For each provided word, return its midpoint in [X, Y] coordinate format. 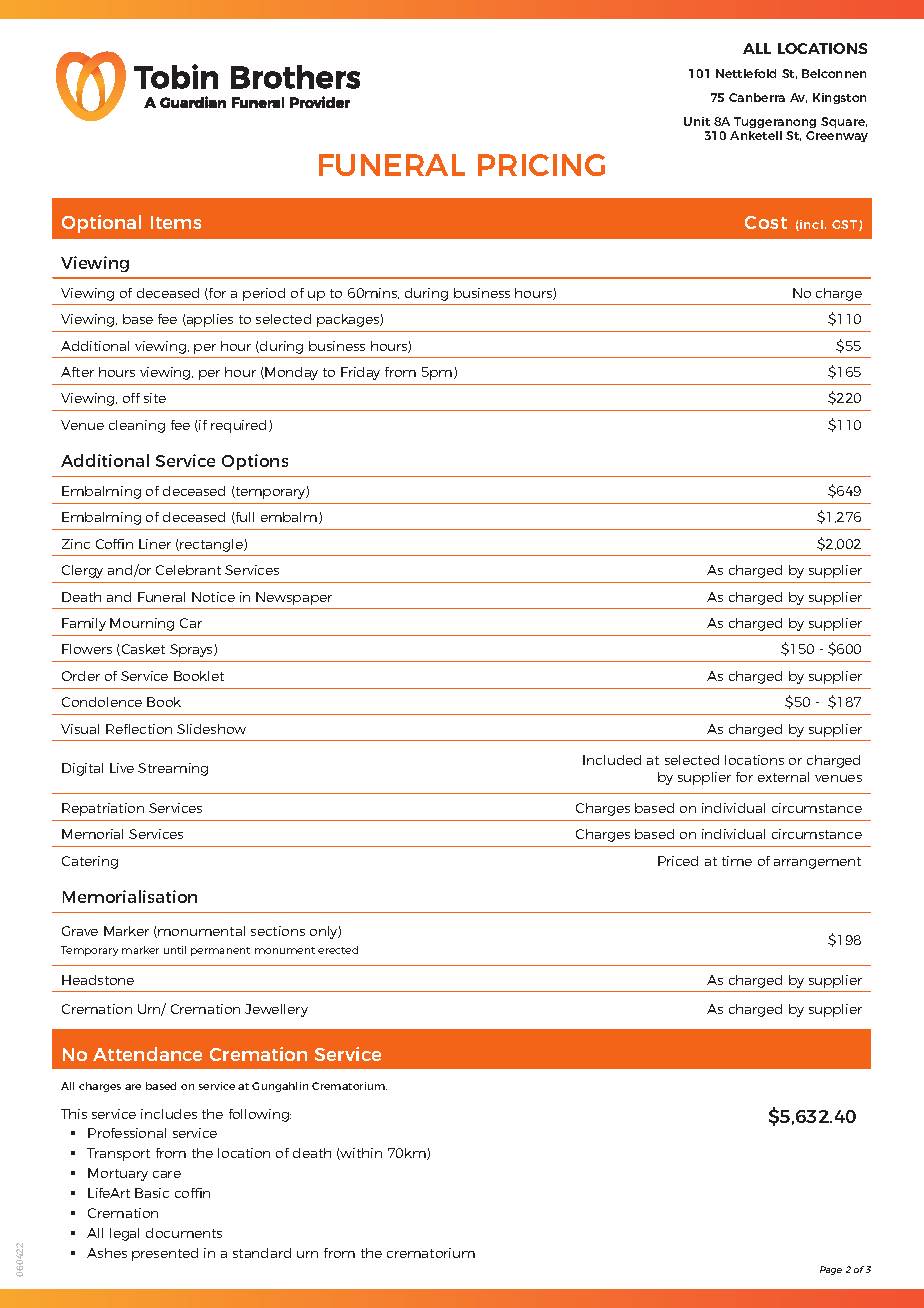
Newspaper [294, 598]
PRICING [541, 165]
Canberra [757, 97]
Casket [142, 650]
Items [176, 222]
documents [184, 1233]
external [783, 777]
